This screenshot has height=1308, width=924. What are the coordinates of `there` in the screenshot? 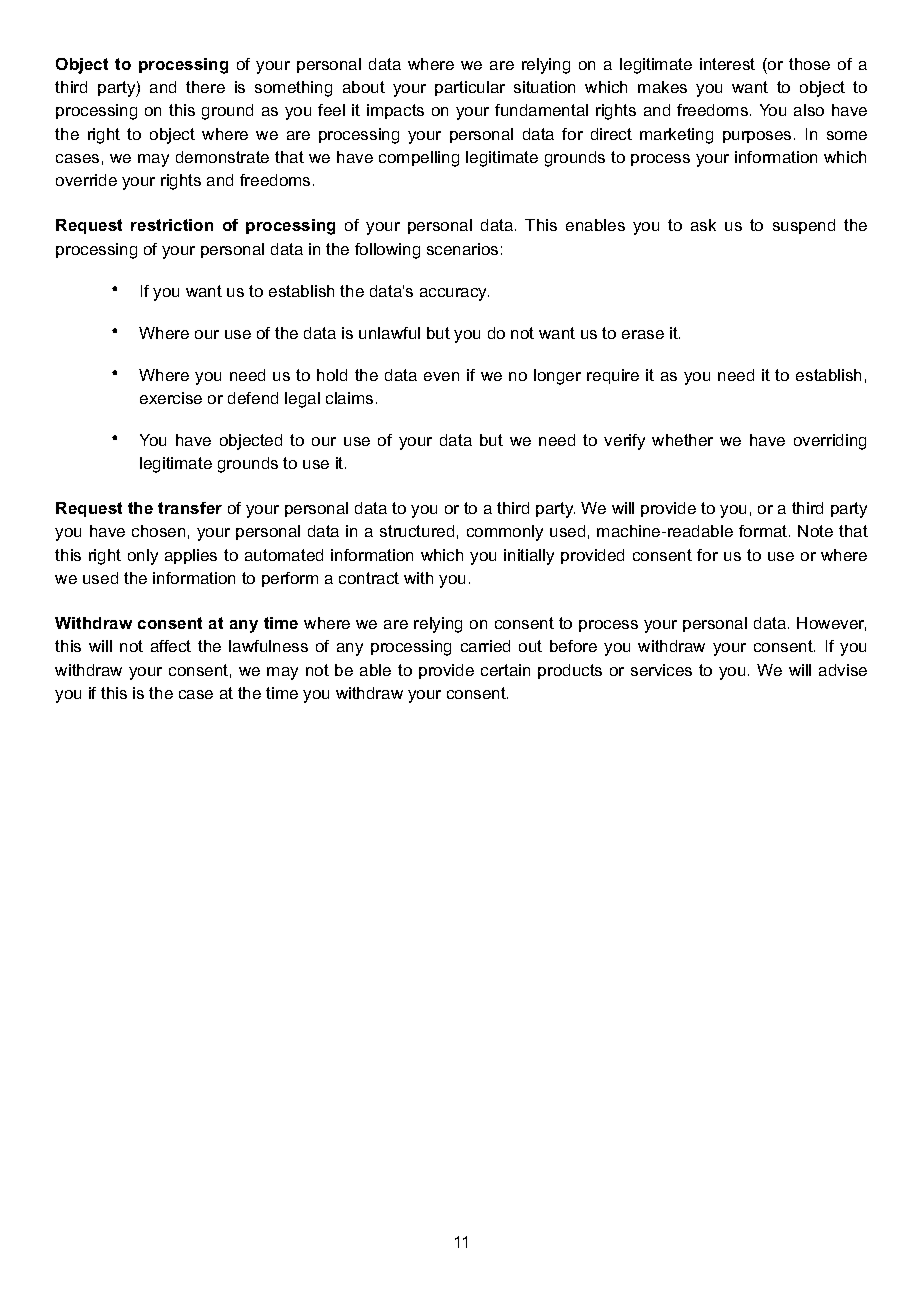 It's located at (205, 87).
